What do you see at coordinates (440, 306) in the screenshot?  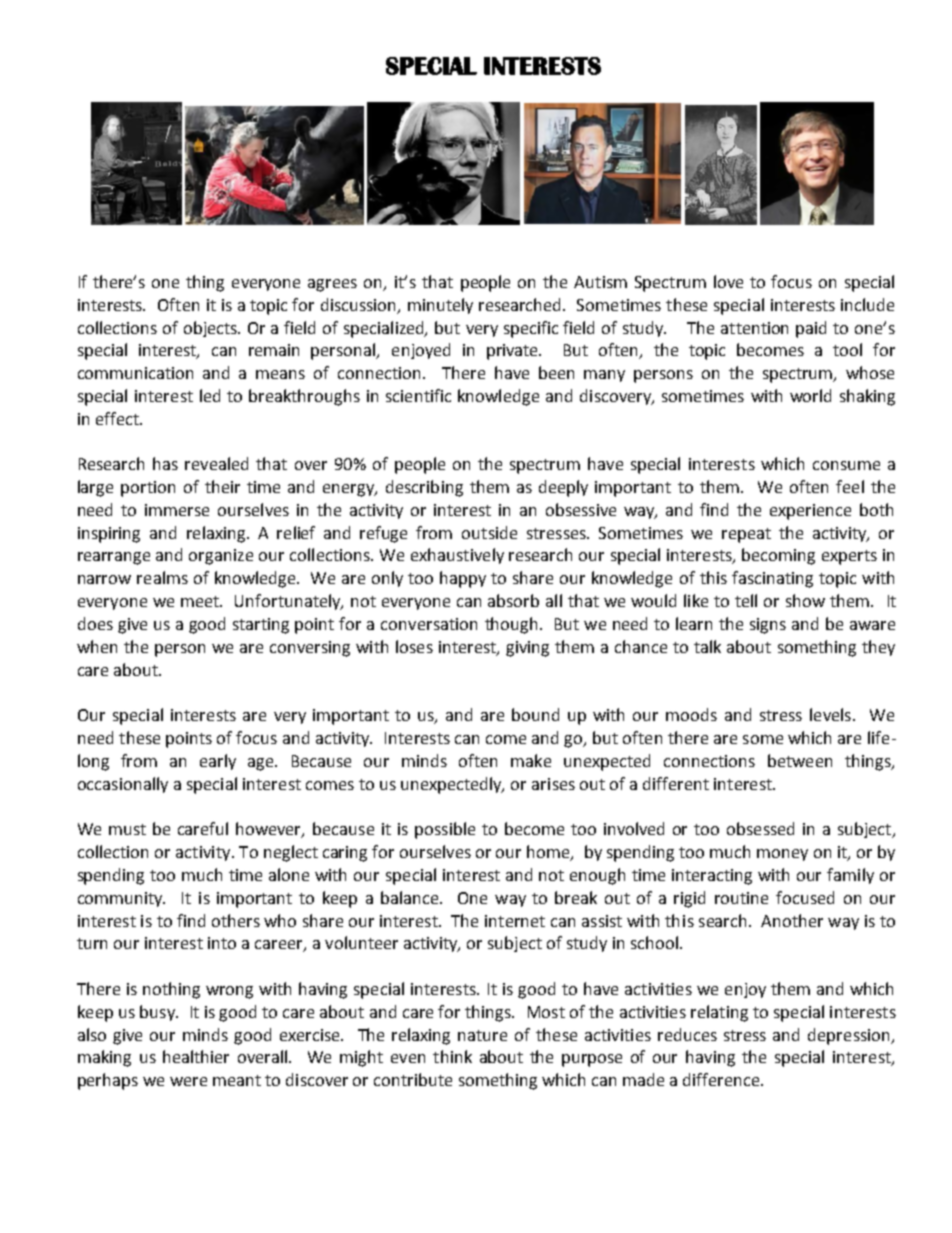 I see `minutely` at bounding box center [440, 306].
